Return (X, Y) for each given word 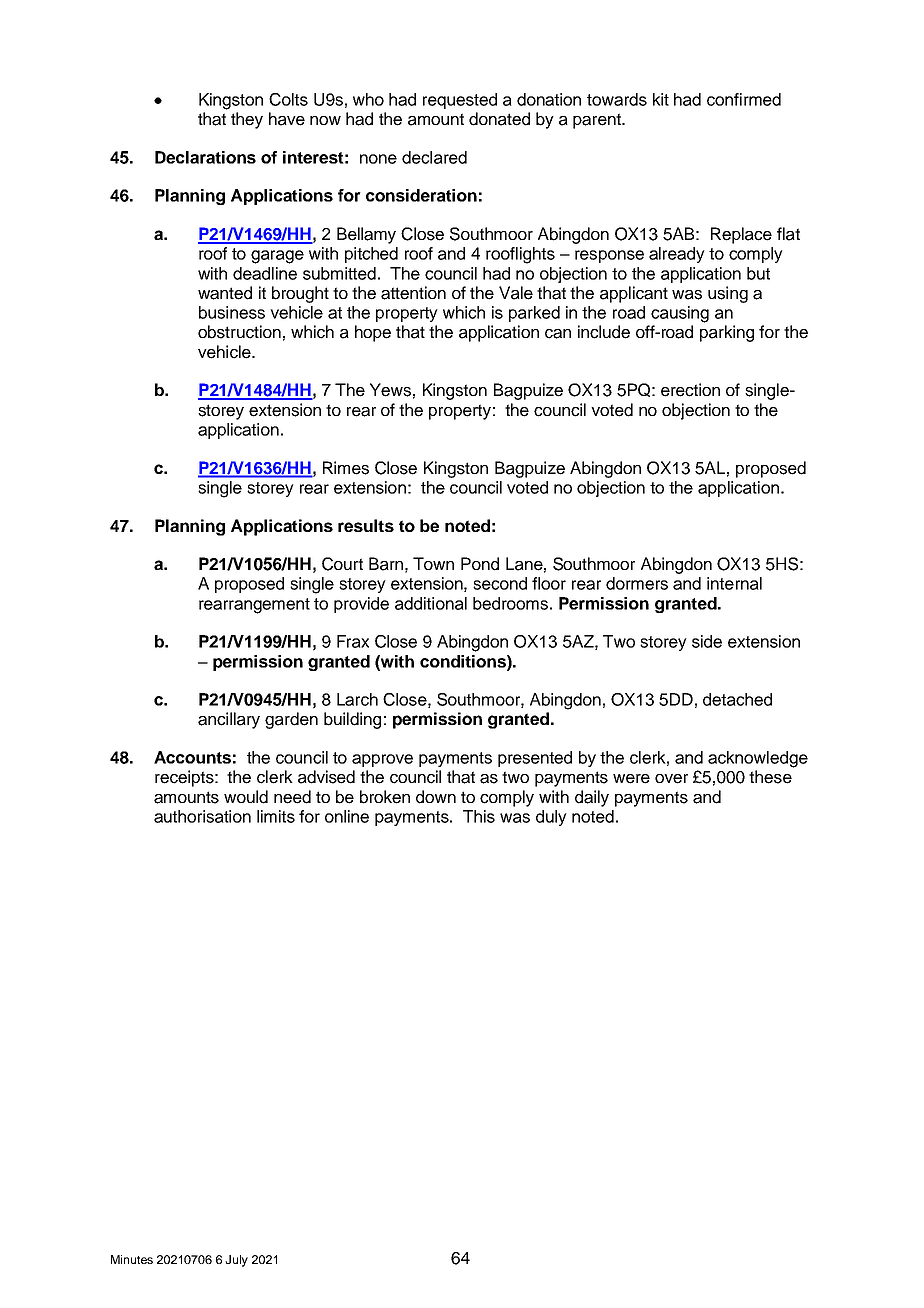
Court (342, 564)
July (236, 1261)
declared (434, 157)
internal (734, 583)
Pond (480, 564)
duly (551, 818)
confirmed (744, 99)
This (479, 816)
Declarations (205, 157)
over (671, 779)
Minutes (132, 1259)
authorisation (202, 816)
